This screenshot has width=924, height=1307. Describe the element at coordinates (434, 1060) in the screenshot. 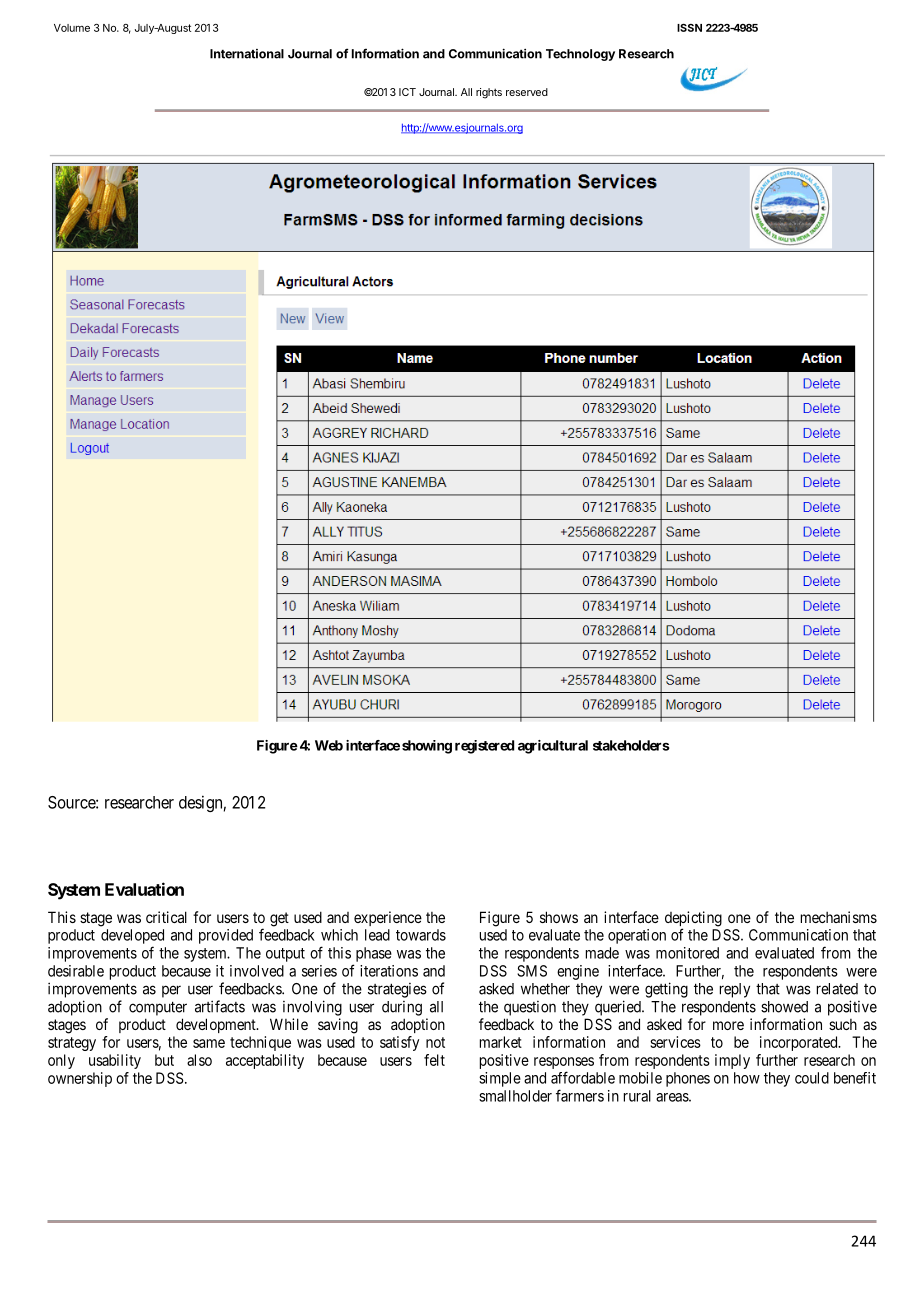

I see `felt` at that location.
